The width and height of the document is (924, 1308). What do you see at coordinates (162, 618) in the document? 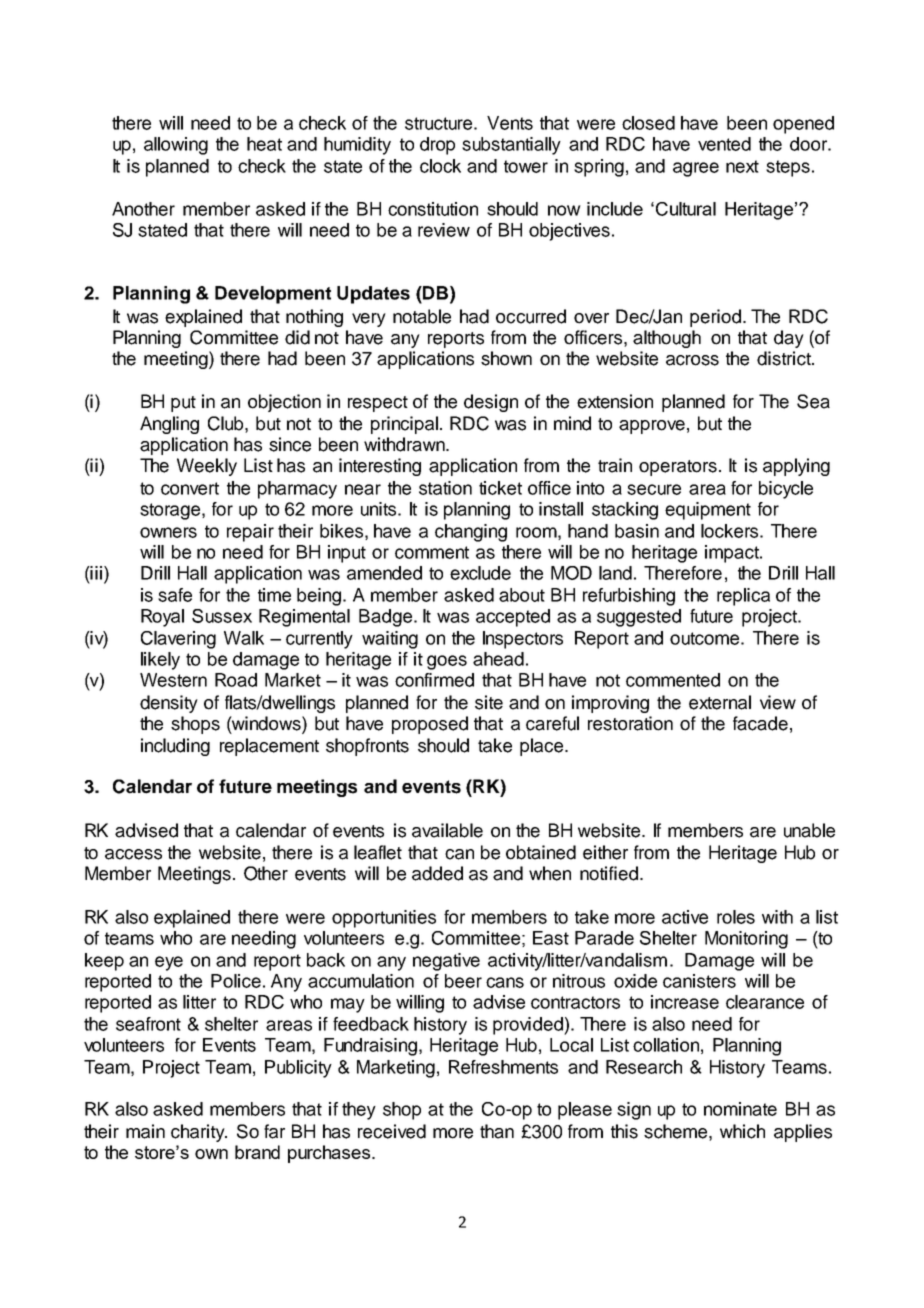
I see `Royal` at bounding box center [162, 618].
